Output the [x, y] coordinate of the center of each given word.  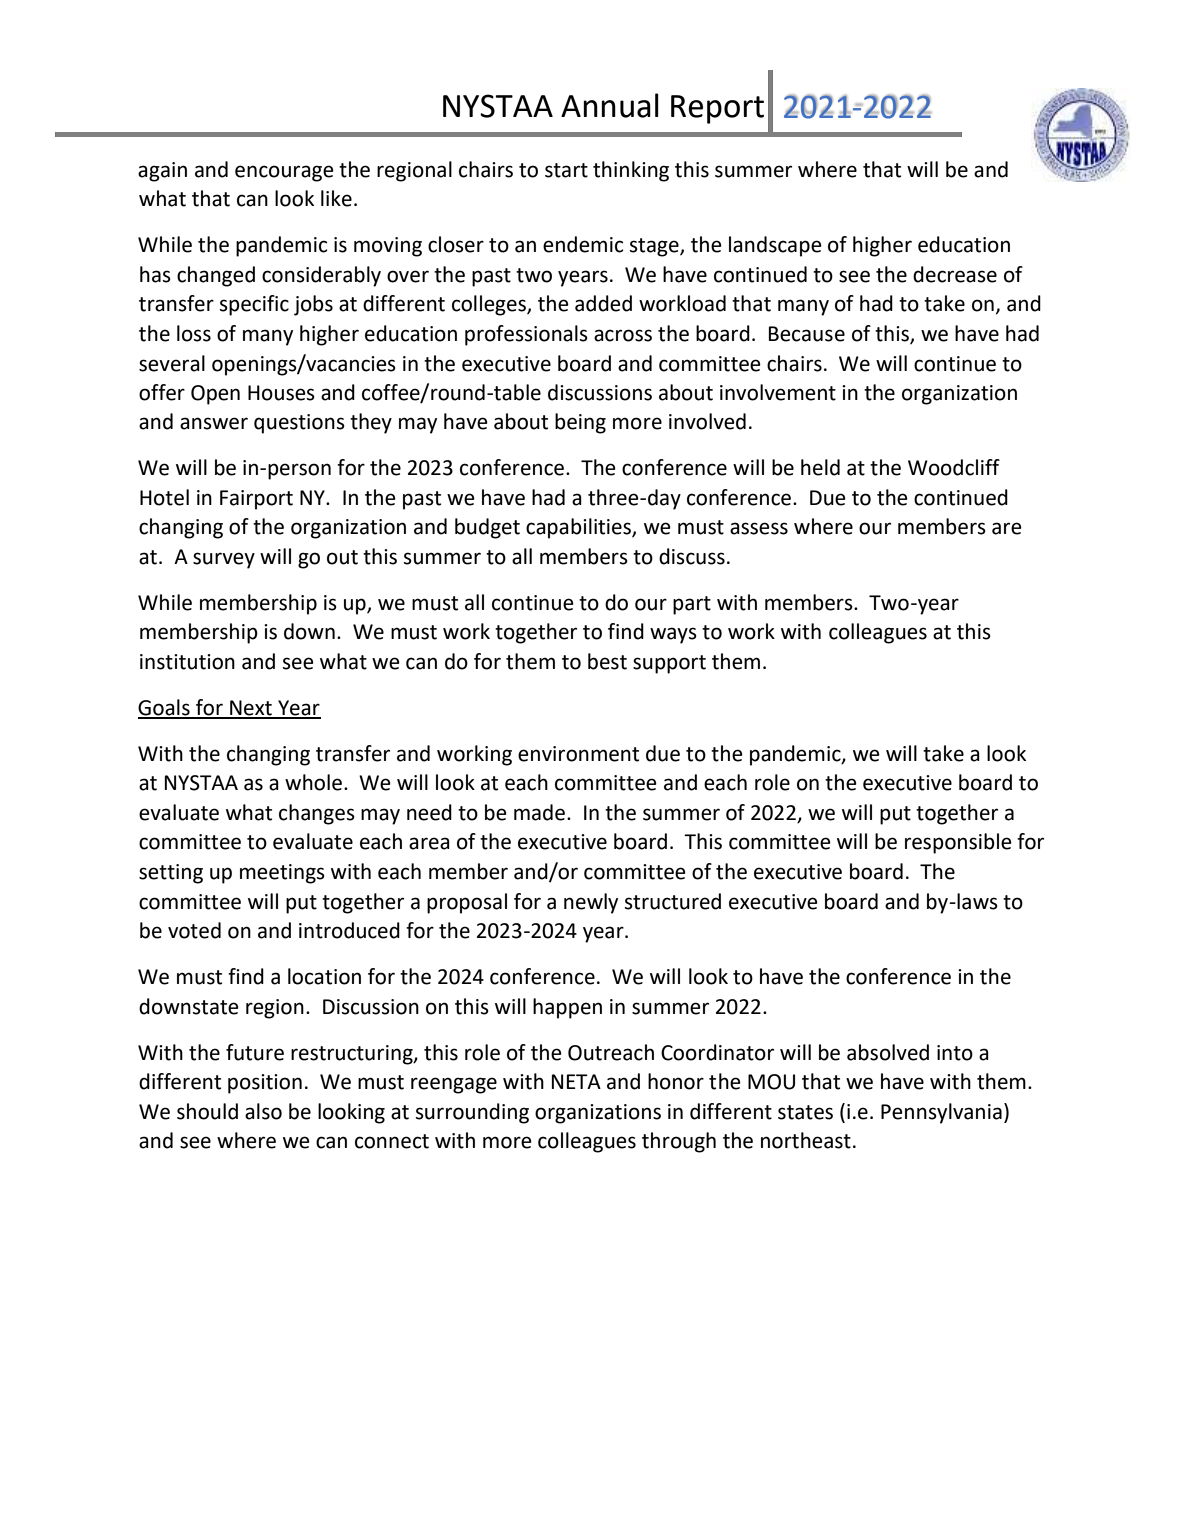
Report [717, 109]
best [607, 661]
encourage [284, 173]
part [692, 605]
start [566, 170]
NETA [576, 1081]
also [263, 1111]
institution [187, 662]
